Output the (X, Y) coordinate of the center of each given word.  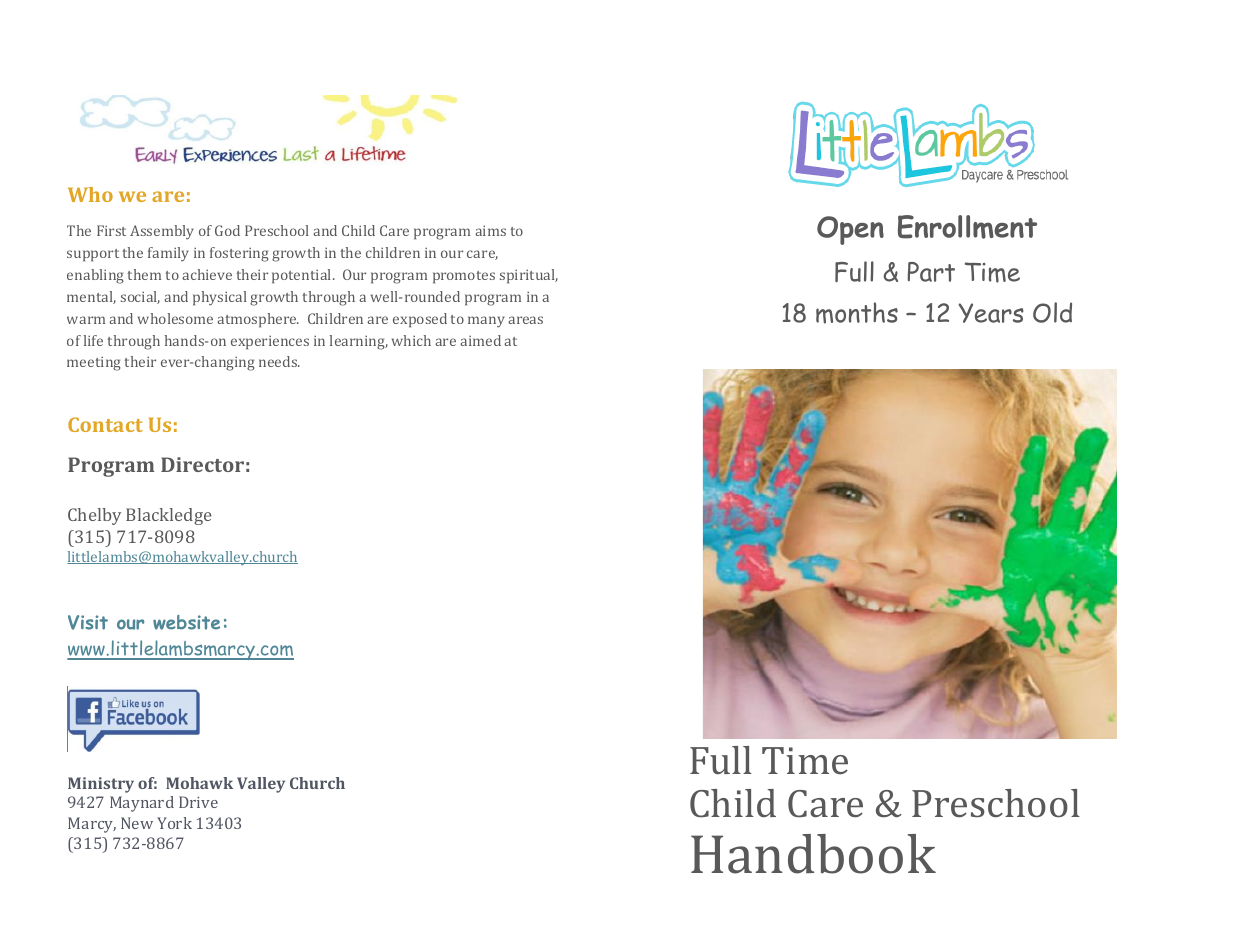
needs (279, 361)
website (186, 622)
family (168, 254)
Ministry (101, 785)
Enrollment (967, 227)
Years (991, 313)
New (137, 823)
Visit (88, 622)
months (857, 313)
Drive (198, 802)
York (174, 823)
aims (490, 230)
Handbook (813, 854)
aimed (480, 340)
